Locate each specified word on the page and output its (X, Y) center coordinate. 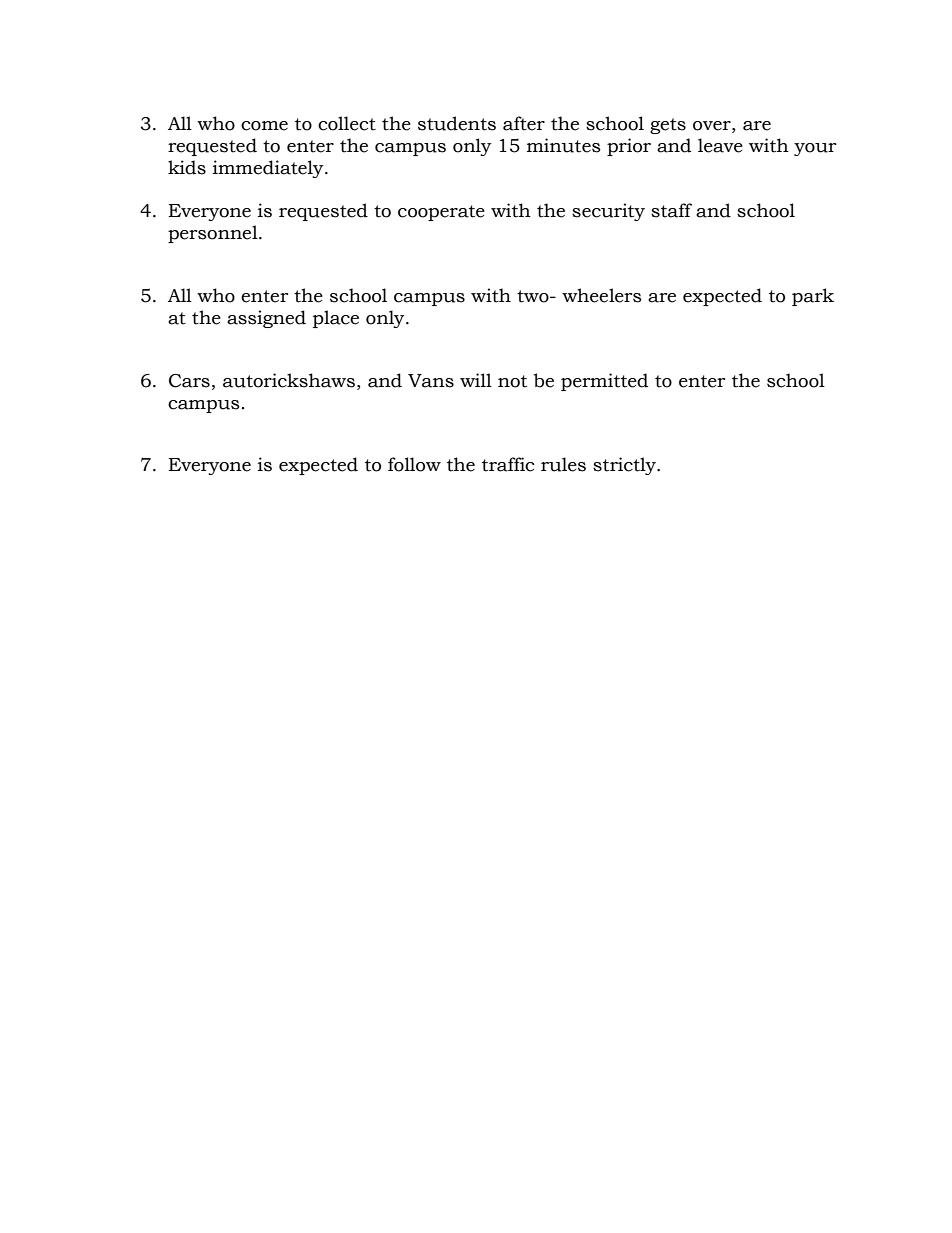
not (512, 381)
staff (671, 210)
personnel (214, 234)
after (524, 123)
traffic (508, 464)
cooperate (441, 213)
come (264, 126)
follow (414, 464)
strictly (626, 466)
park (813, 297)
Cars (189, 381)
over (713, 126)
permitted (604, 382)
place (336, 319)
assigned (266, 319)
